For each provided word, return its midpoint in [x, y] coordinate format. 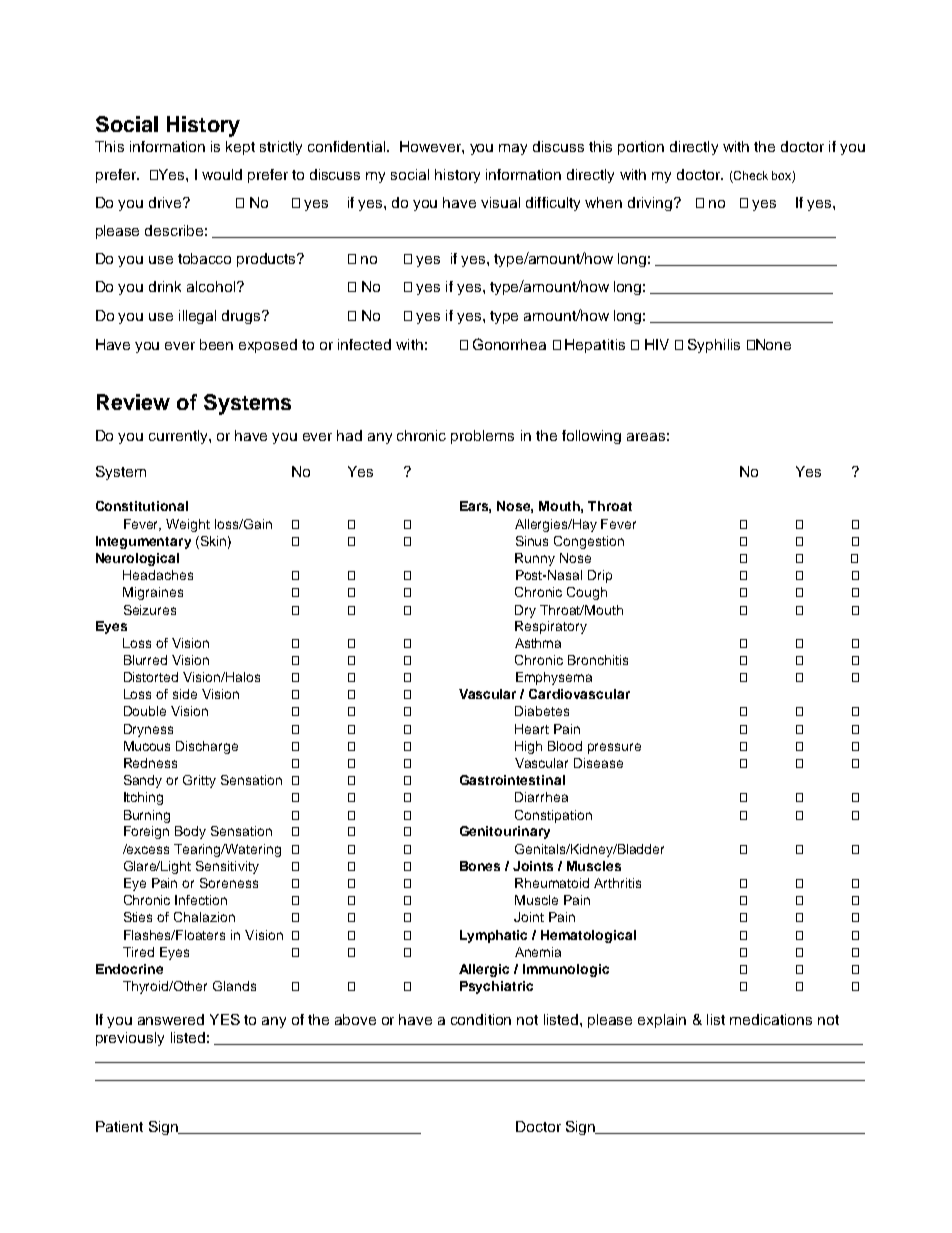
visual [500, 202]
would [222, 174]
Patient [119, 1126]
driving [651, 204]
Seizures [150, 610]
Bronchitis [598, 660]
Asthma [538, 643]
